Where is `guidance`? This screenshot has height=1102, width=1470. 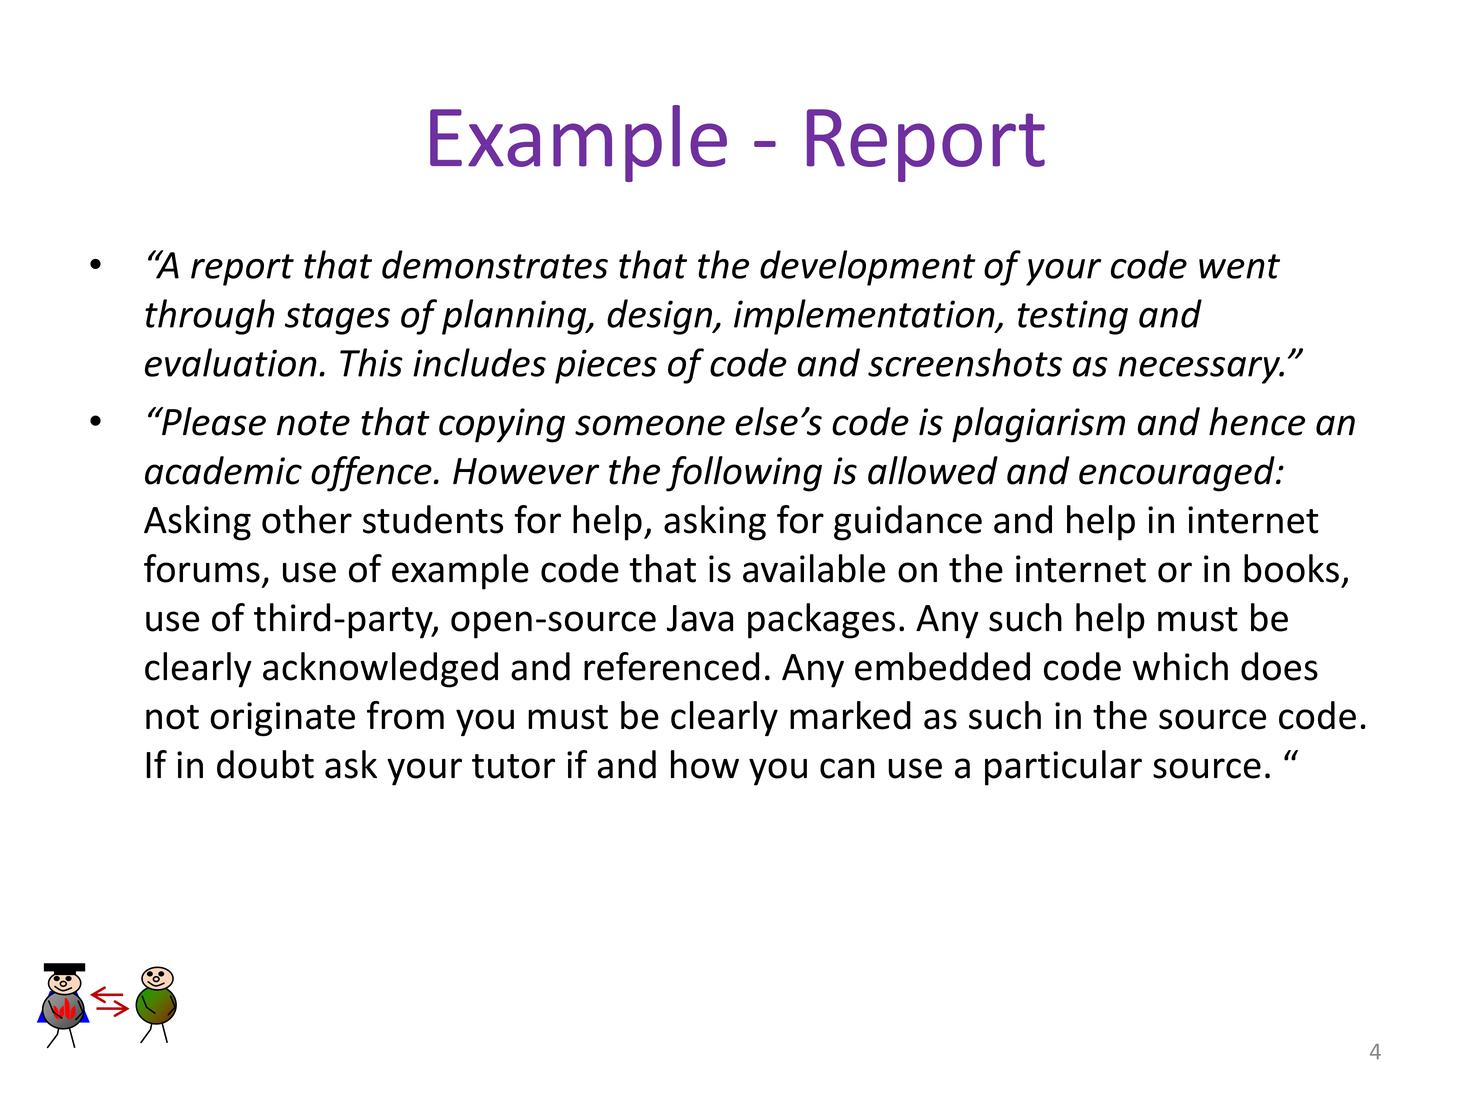 guidance is located at coordinates (908, 523).
